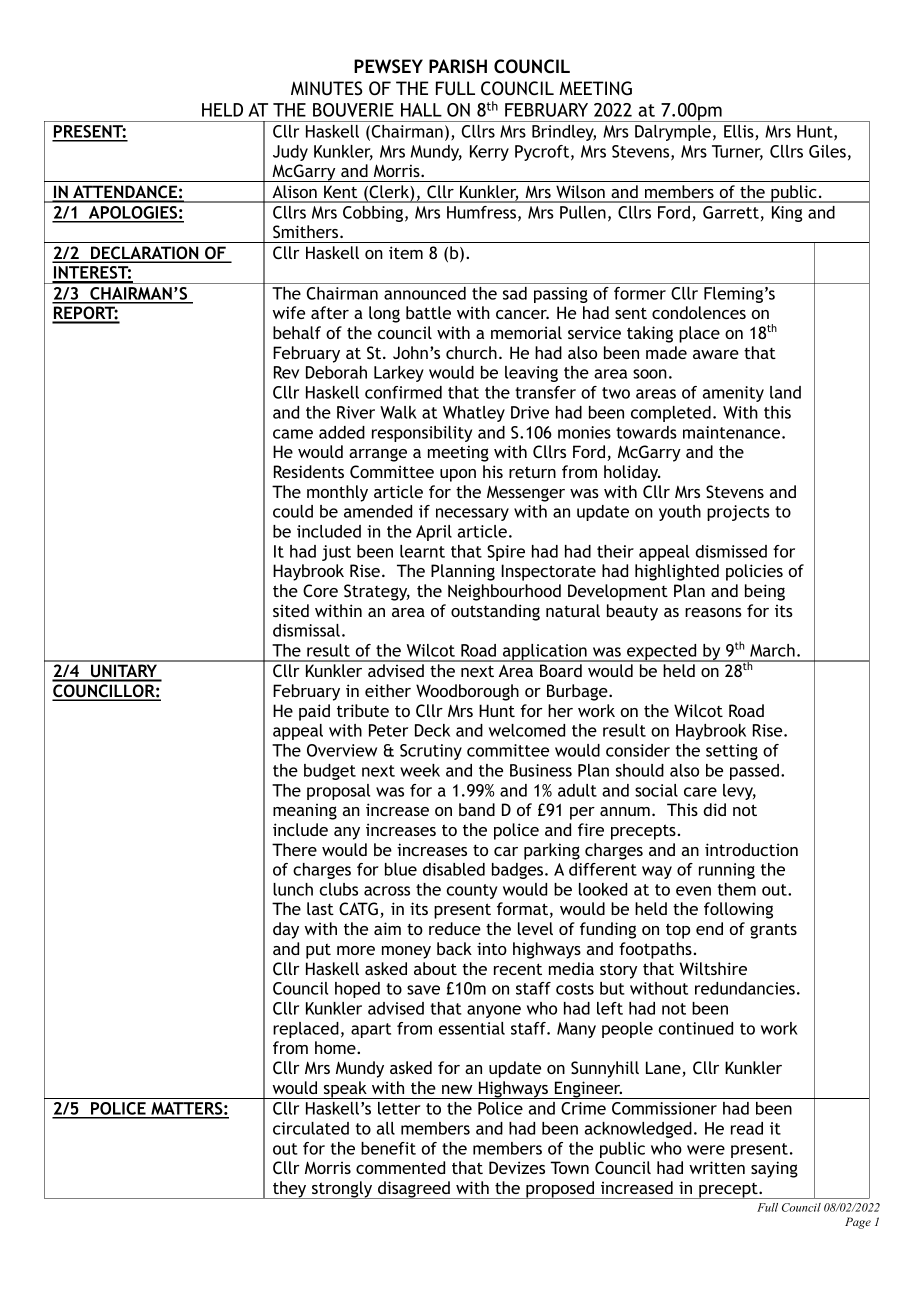 The width and height of the document is (924, 1308). Describe the element at coordinates (584, 432) in the document. I see `monies` at that location.
